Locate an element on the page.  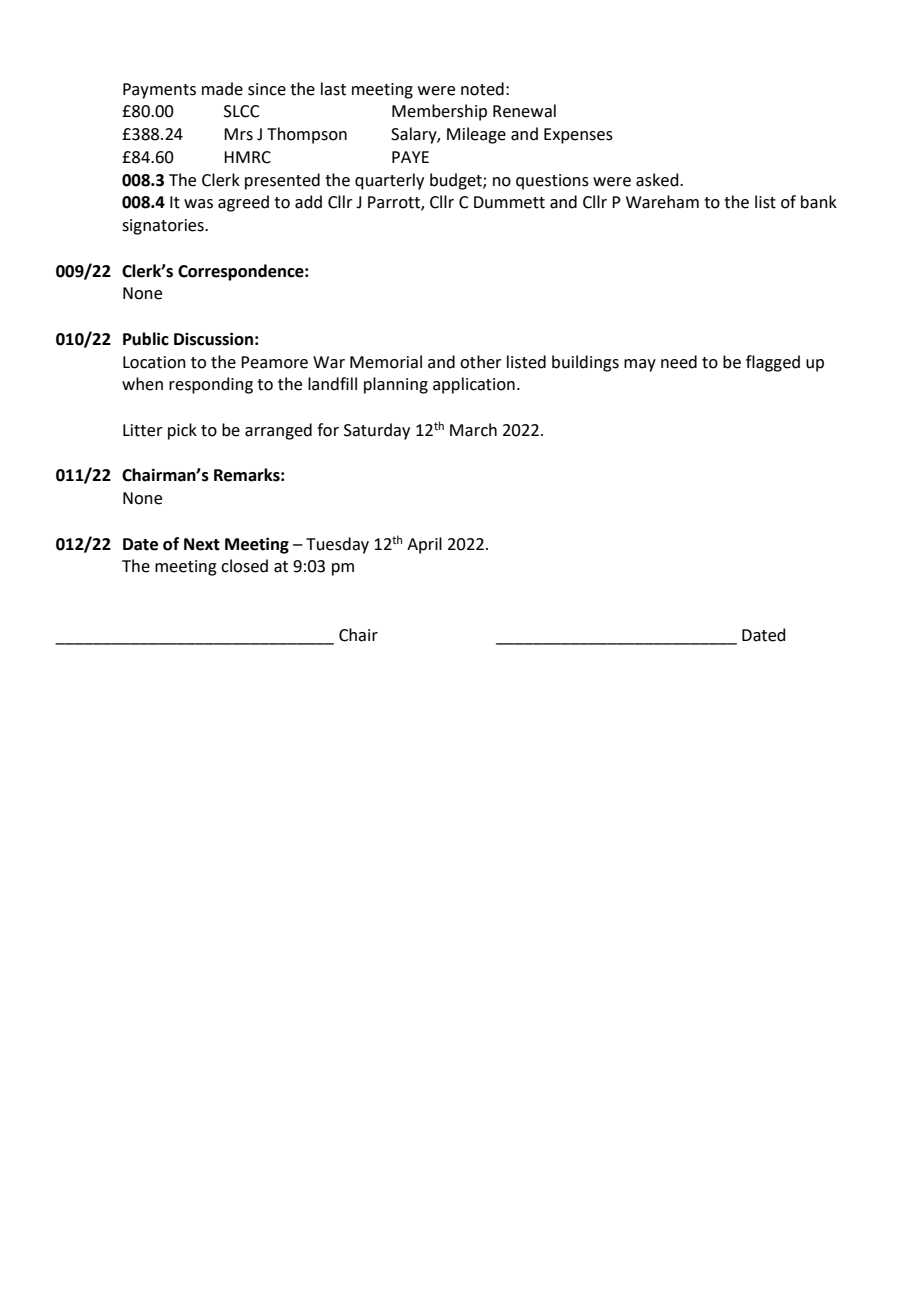
Expenses is located at coordinates (578, 136).
